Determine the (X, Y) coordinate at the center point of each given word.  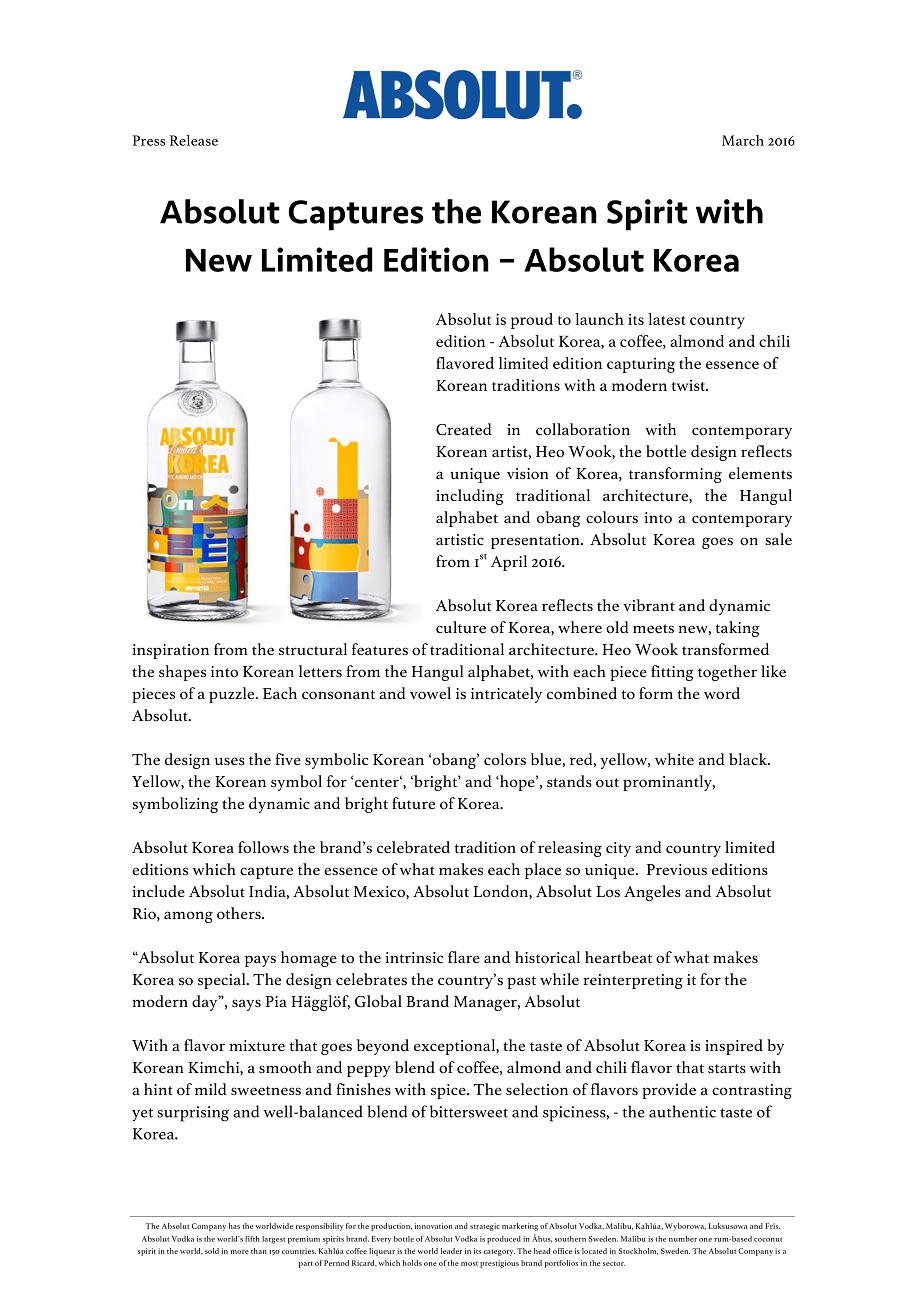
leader (451, 1251)
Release (194, 140)
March (743, 140)
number (683, 1239)
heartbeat (618, 957)
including (470, 497)
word (722, 693)
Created (463, 429)
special (223, 981)
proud (532, 321)
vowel (430, 693)
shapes (182, 673)
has (234, 1226)
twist (690, 385)
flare (464, 957)
